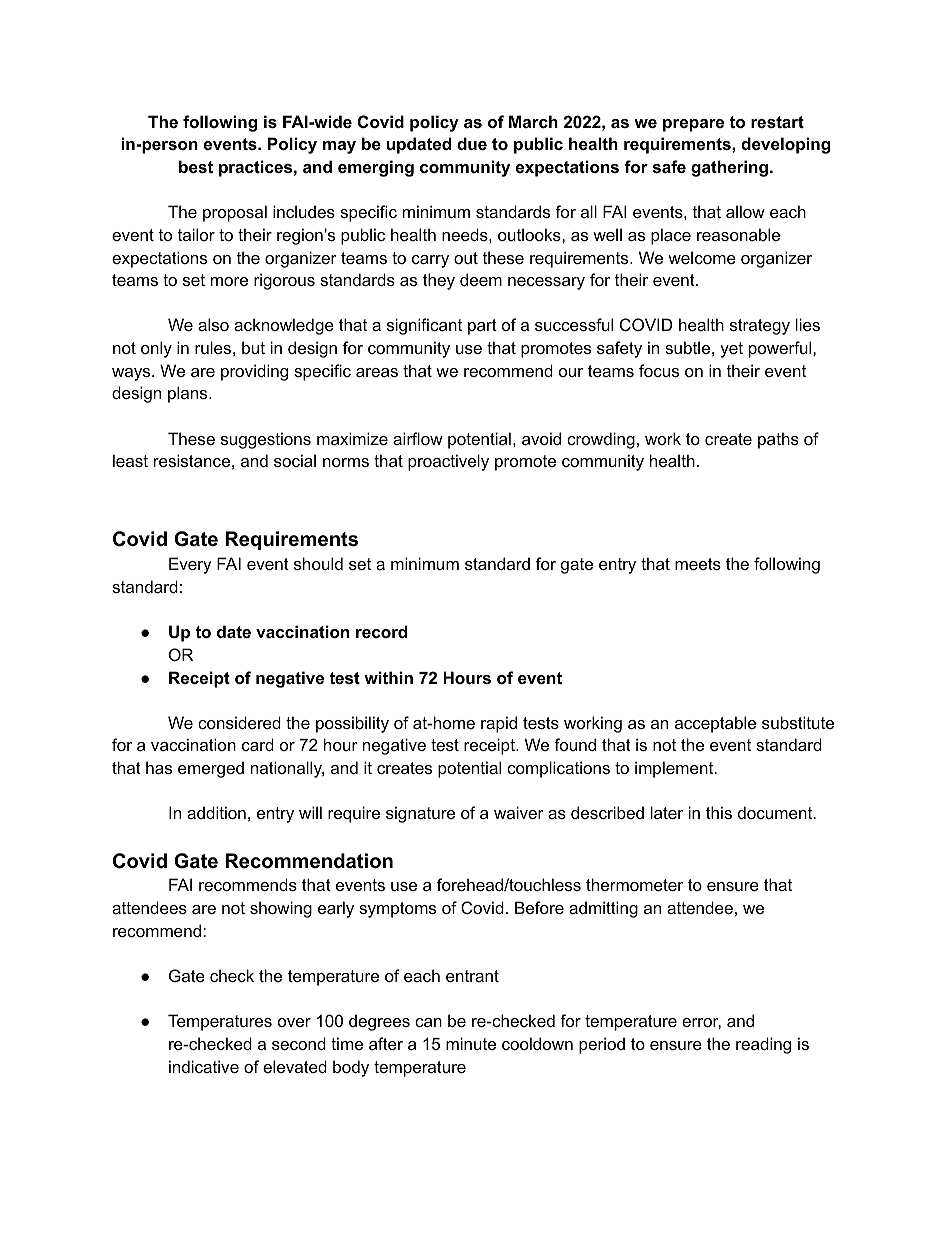 The image size is (952, 1233). Describe the element at coordinates (204, 1066) in the page. I see `indicative` at that location.
